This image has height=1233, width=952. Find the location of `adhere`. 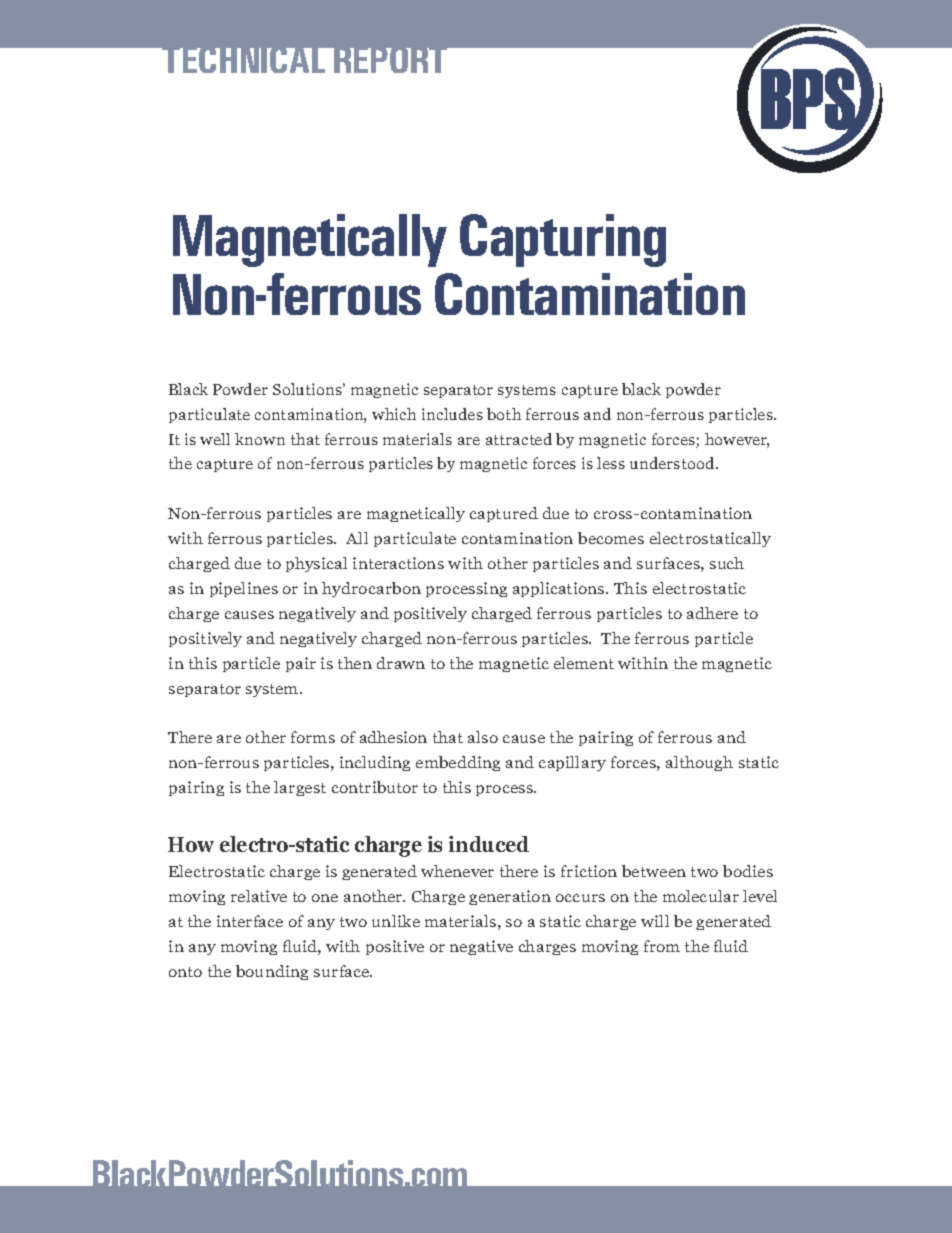

adhere is located at coordinates (712, 613).
